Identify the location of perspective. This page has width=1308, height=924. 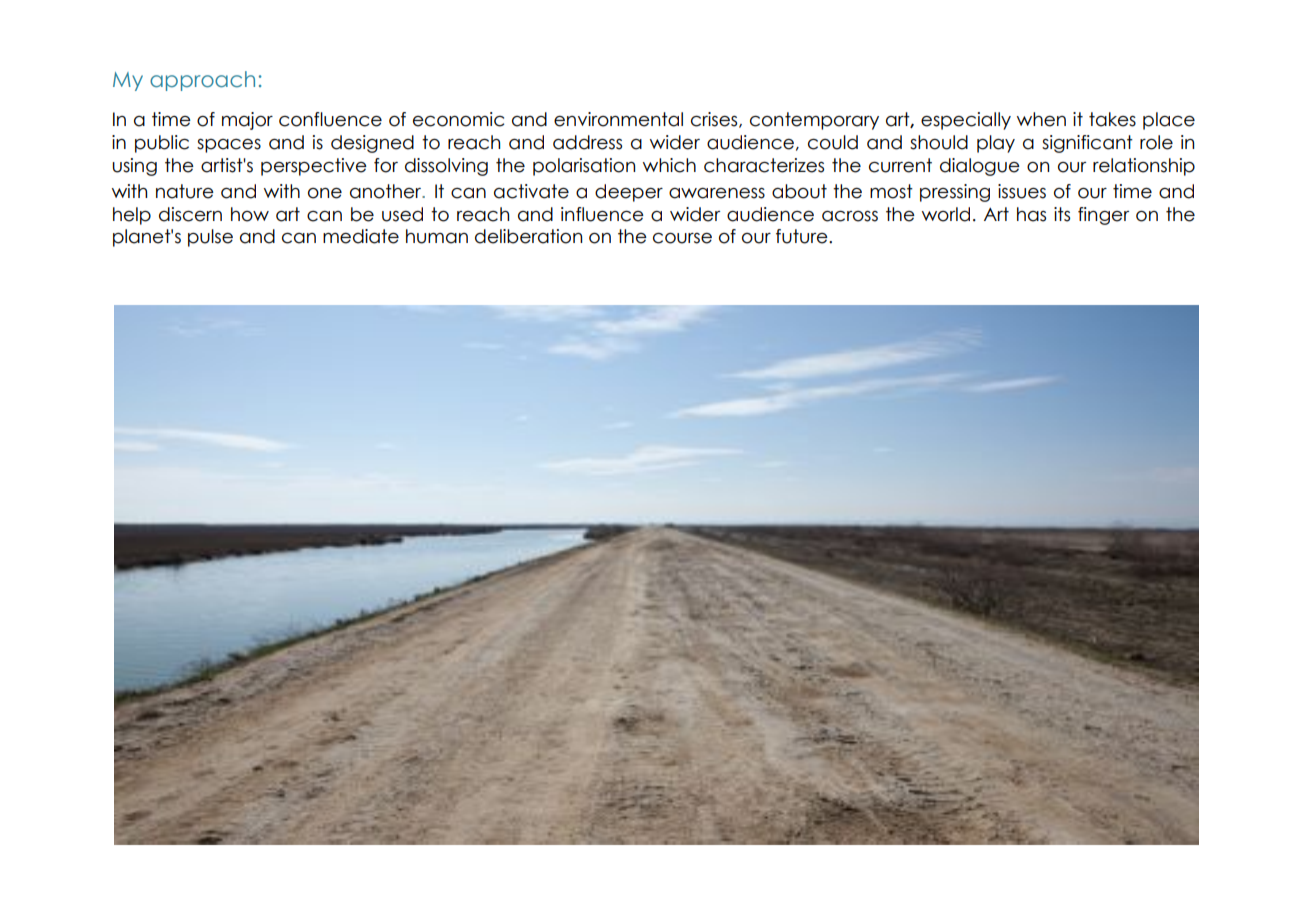
(314, 167).
